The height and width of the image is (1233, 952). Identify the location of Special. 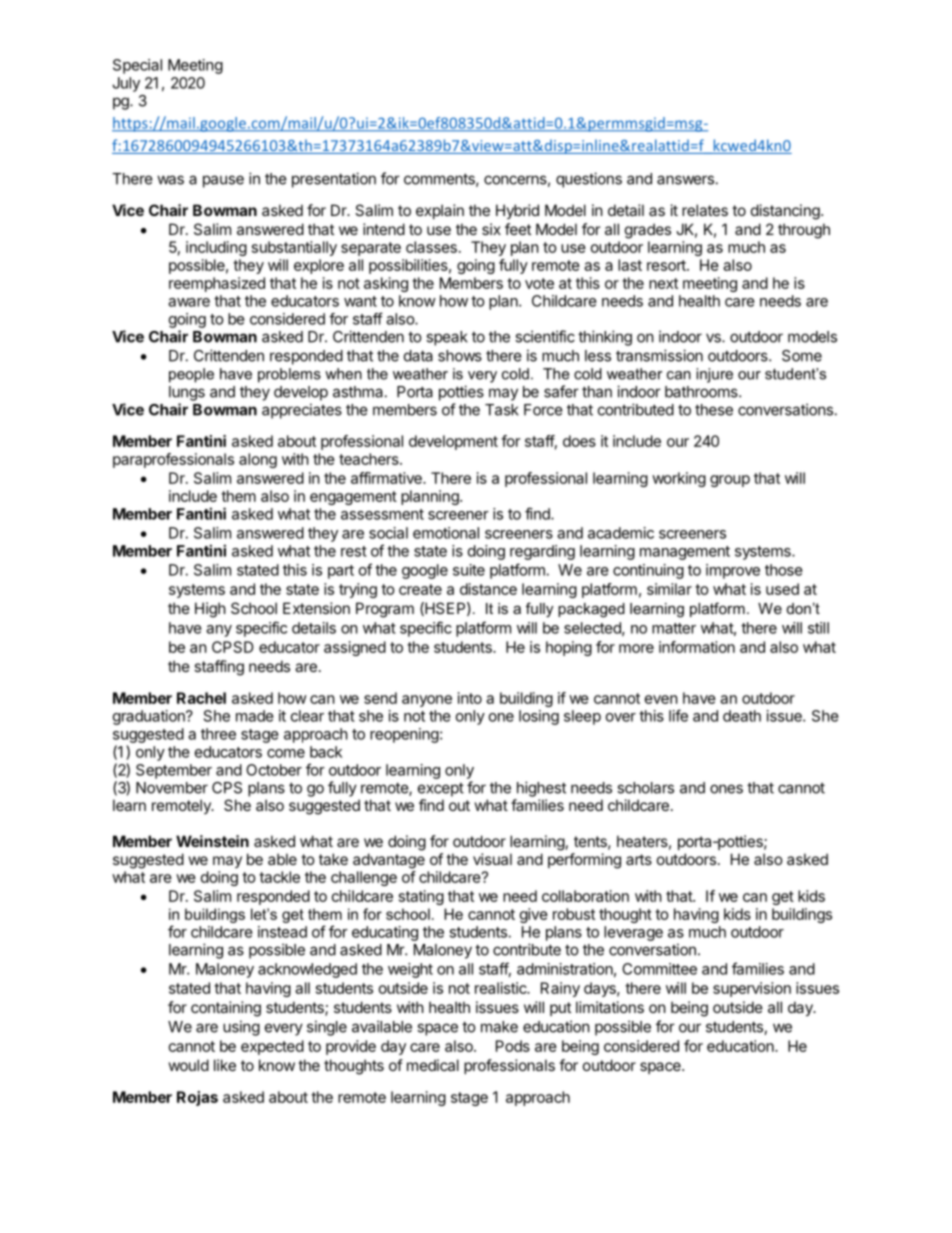
(137, 66).
